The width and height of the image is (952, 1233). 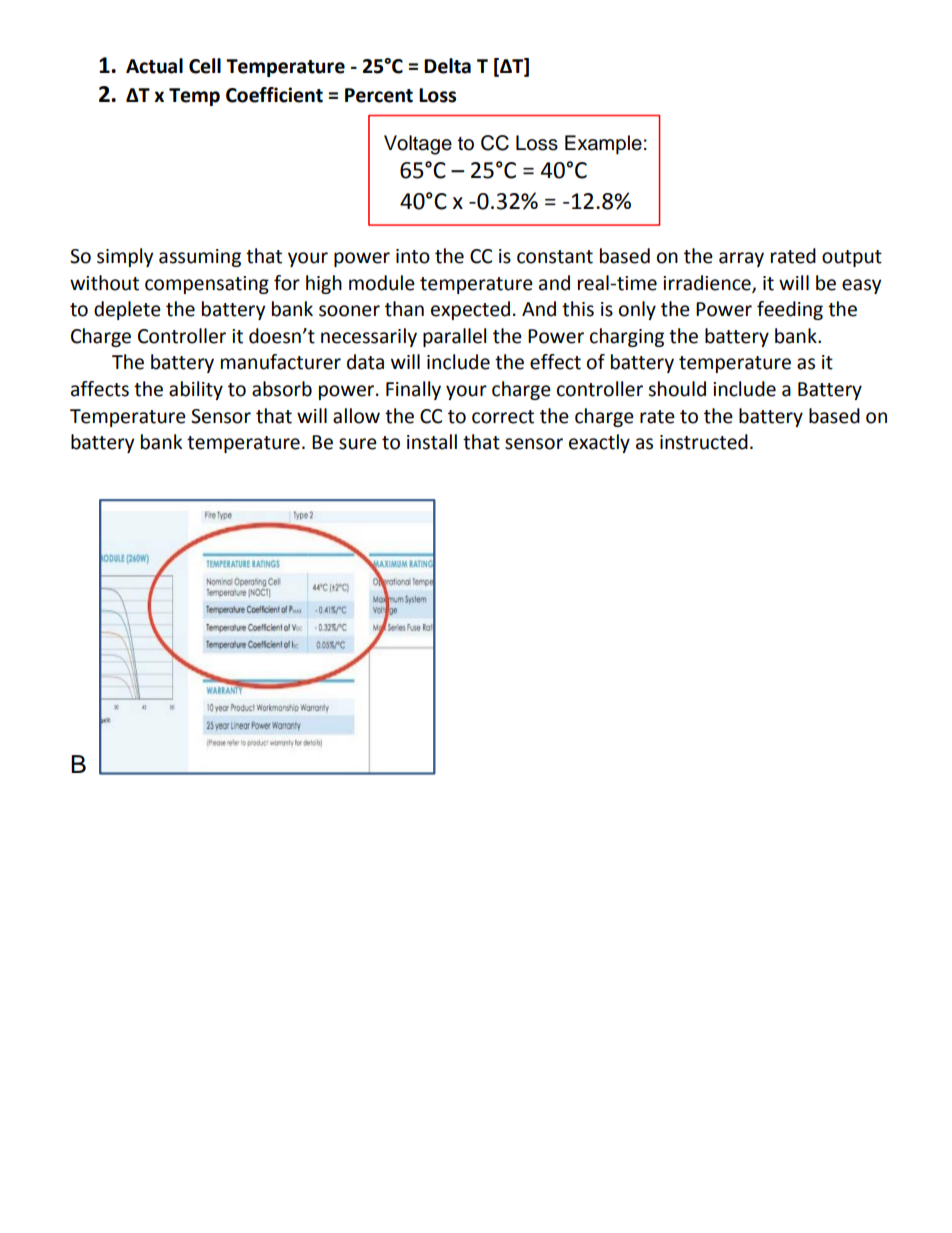 What do you see at coordinates (447, 66) in the image?
I see `Delta` at bounding box center [447, 66].
